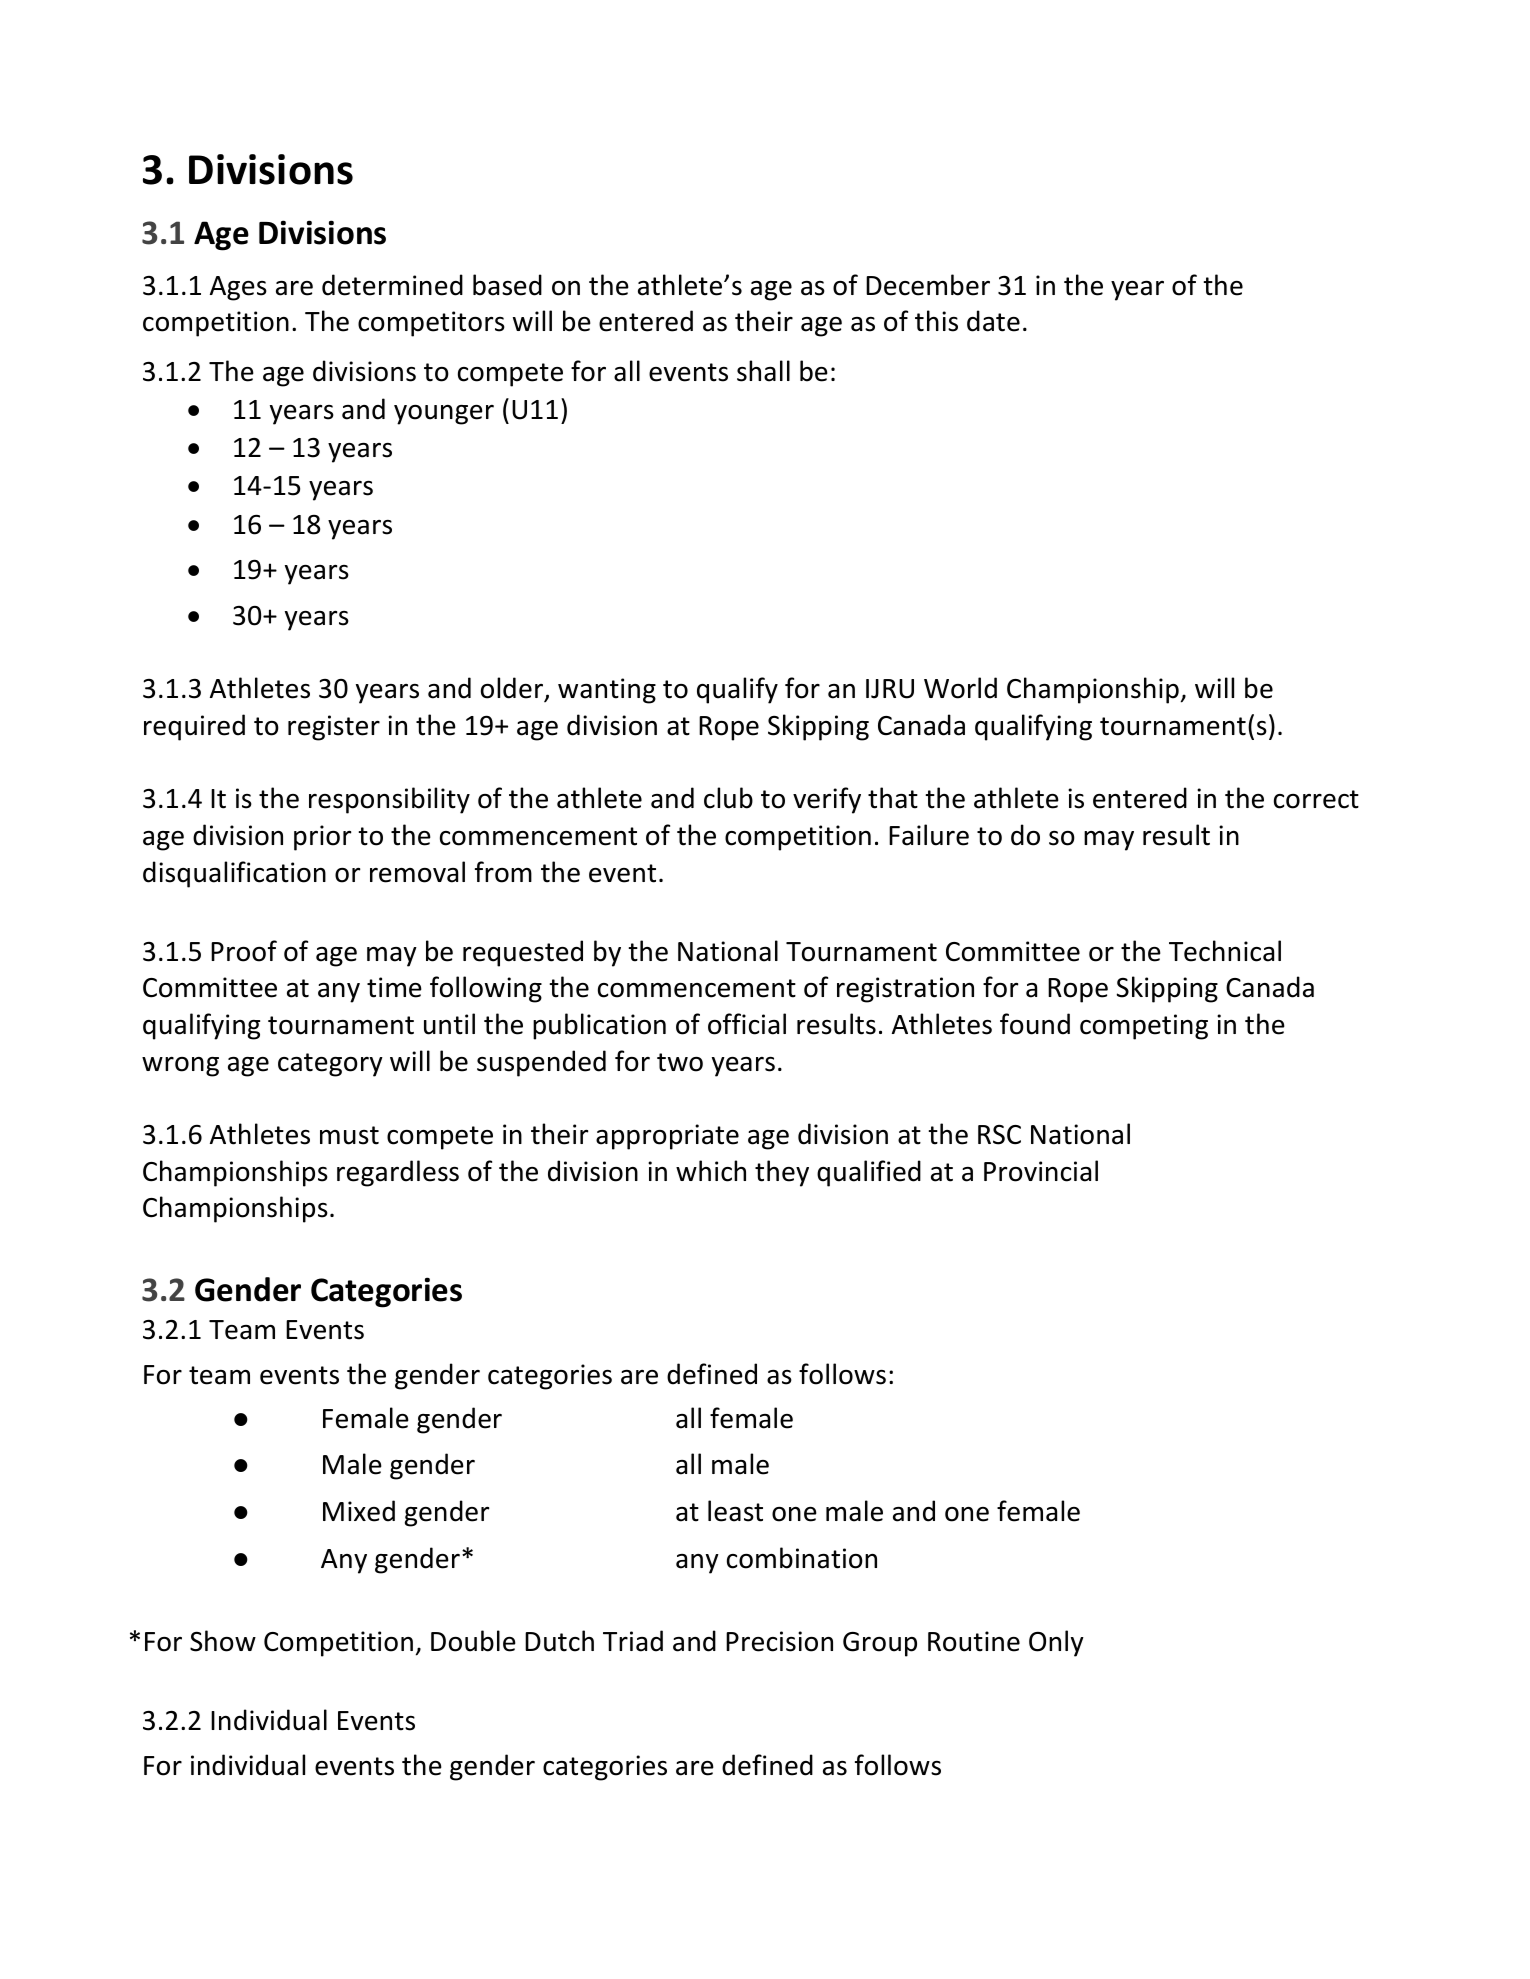 The image size is (1530, 1979). What do you see at coordinates (349, 1135) in the screenshot?
I see `must` at bounding box center [349, 1135].
